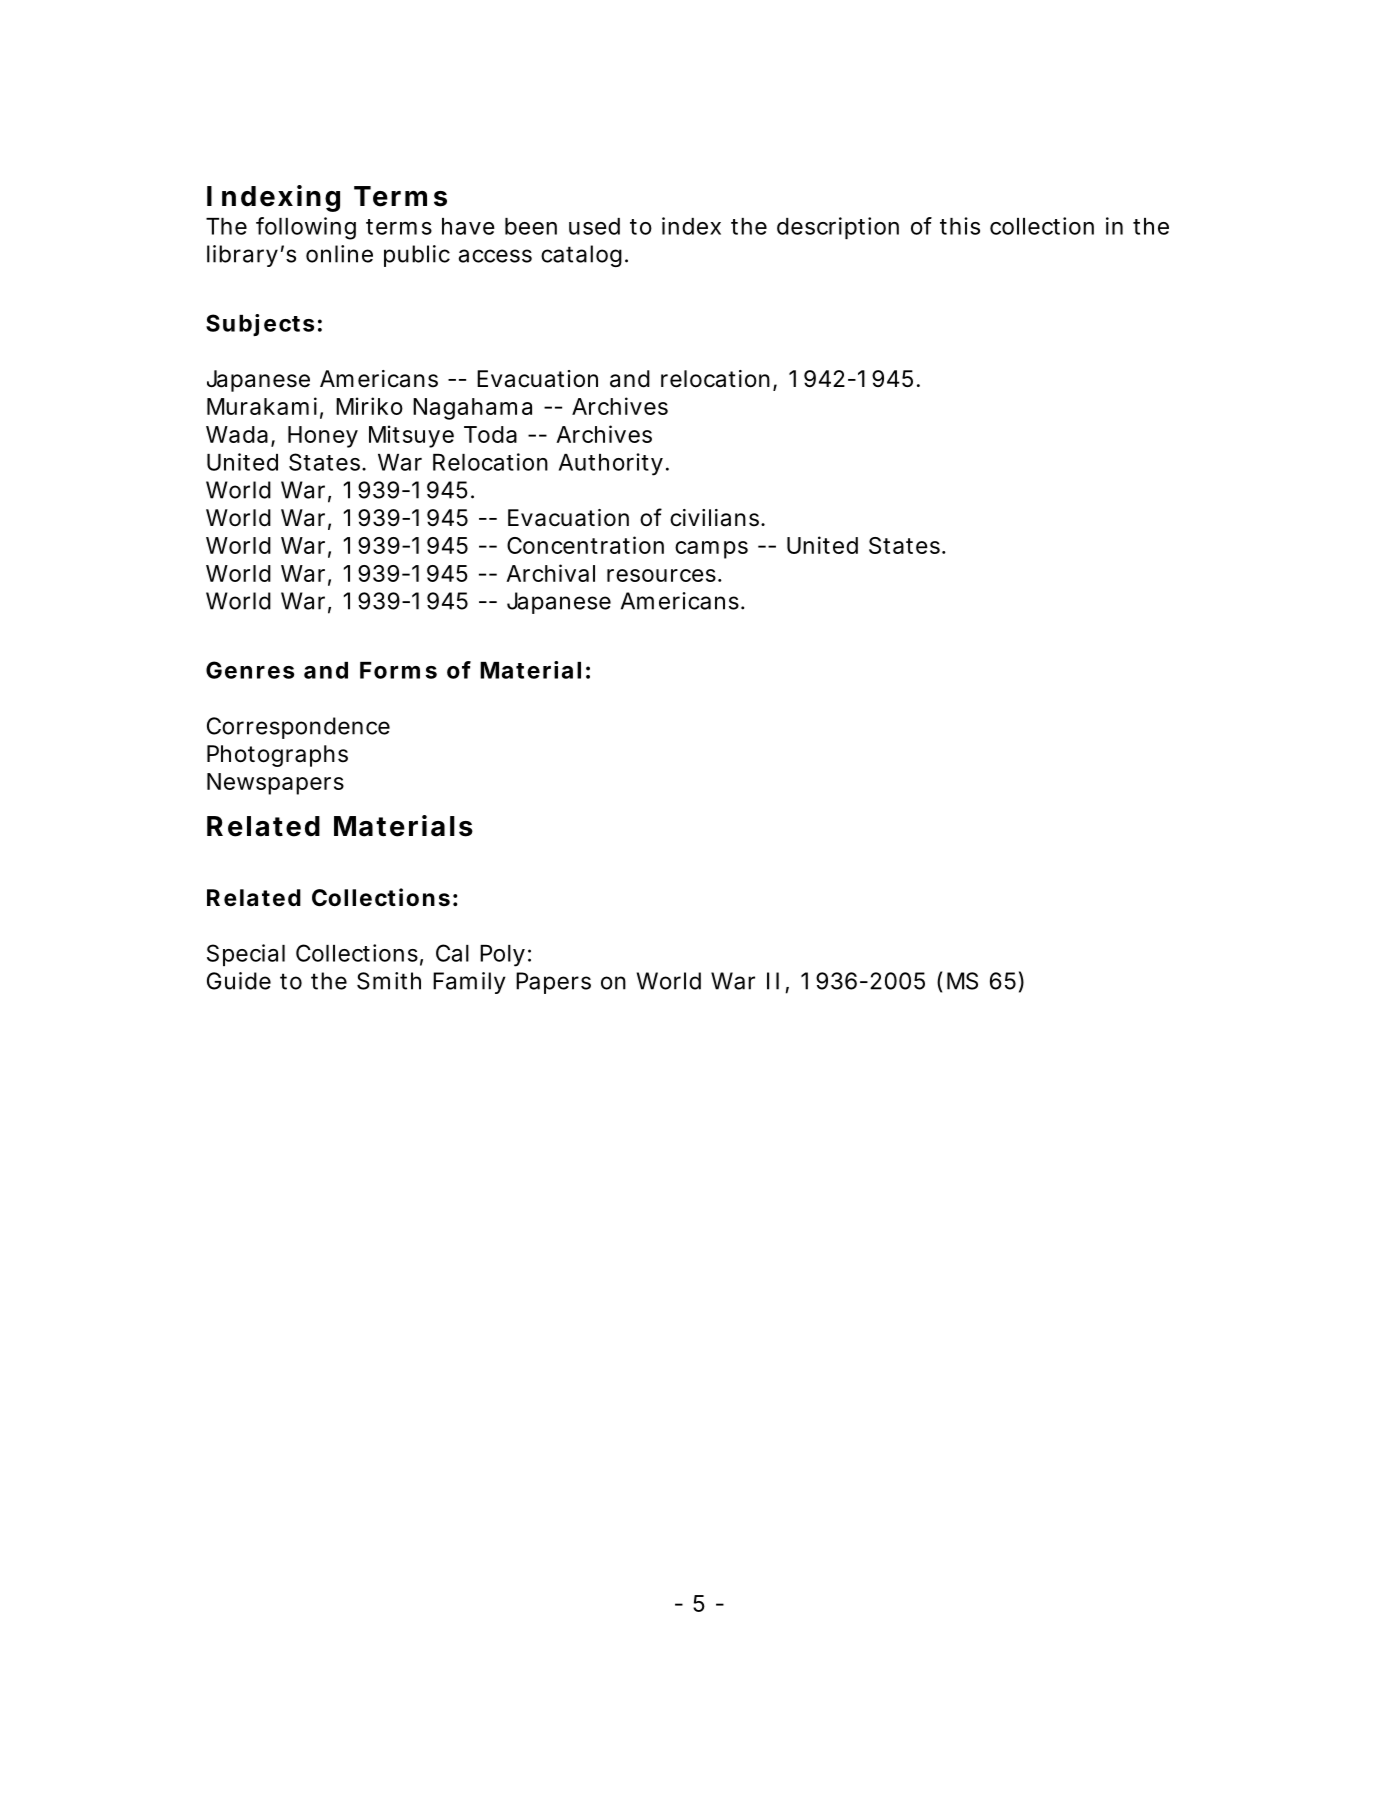 This page has height=1810, width=1398. Describe the element at coordinates (339, 254) in the page. I see `online` at that location.
